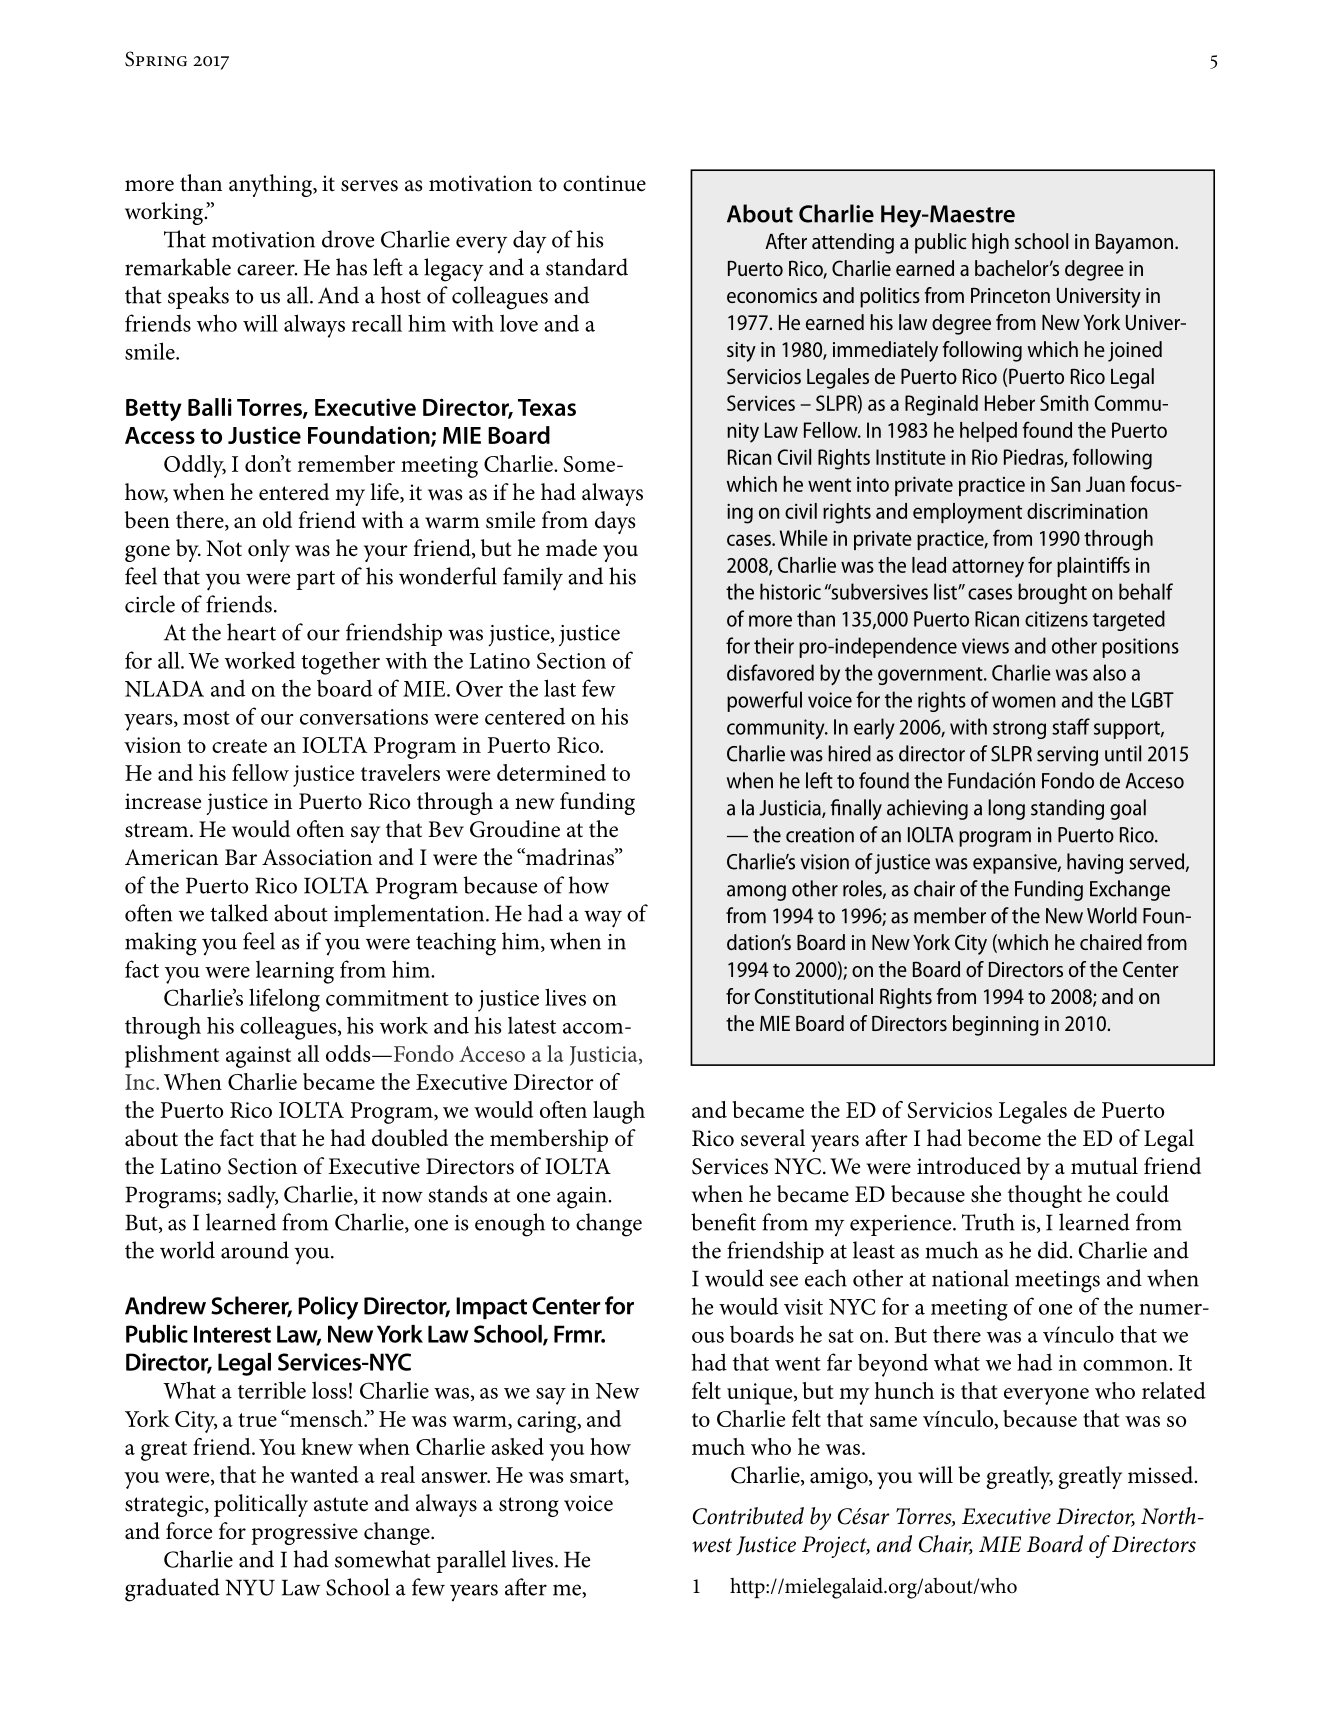 This image has width=1322, height=1711. What do you see at coordinates (551, 772) in the image?
I see `determined` at bounding box center [551, 772].
